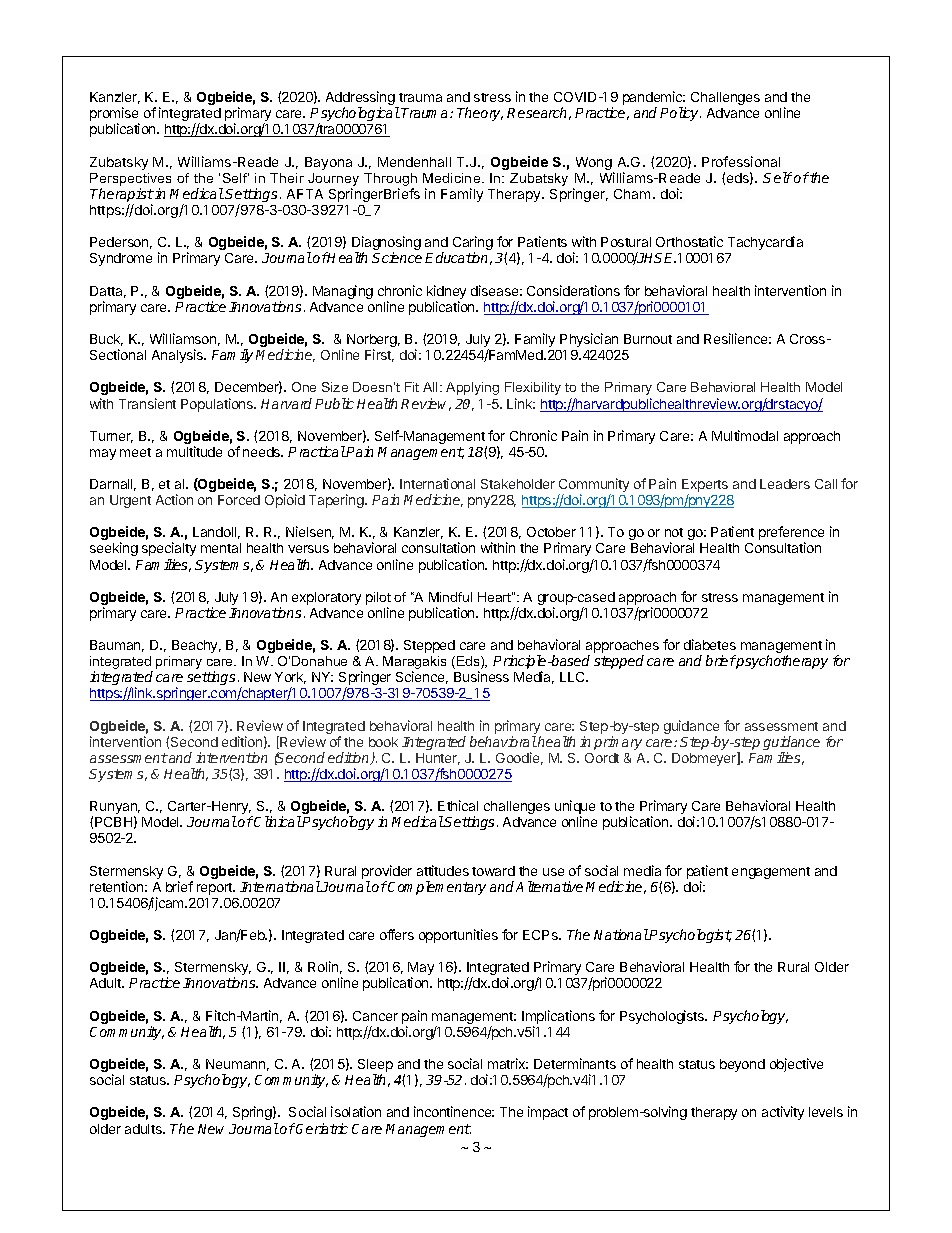 Image resolution: width=952 pixels, height=1233 pixels. Describe the element at coordinates (194, 451) in the screenshot. I see `multitude` at that location.
